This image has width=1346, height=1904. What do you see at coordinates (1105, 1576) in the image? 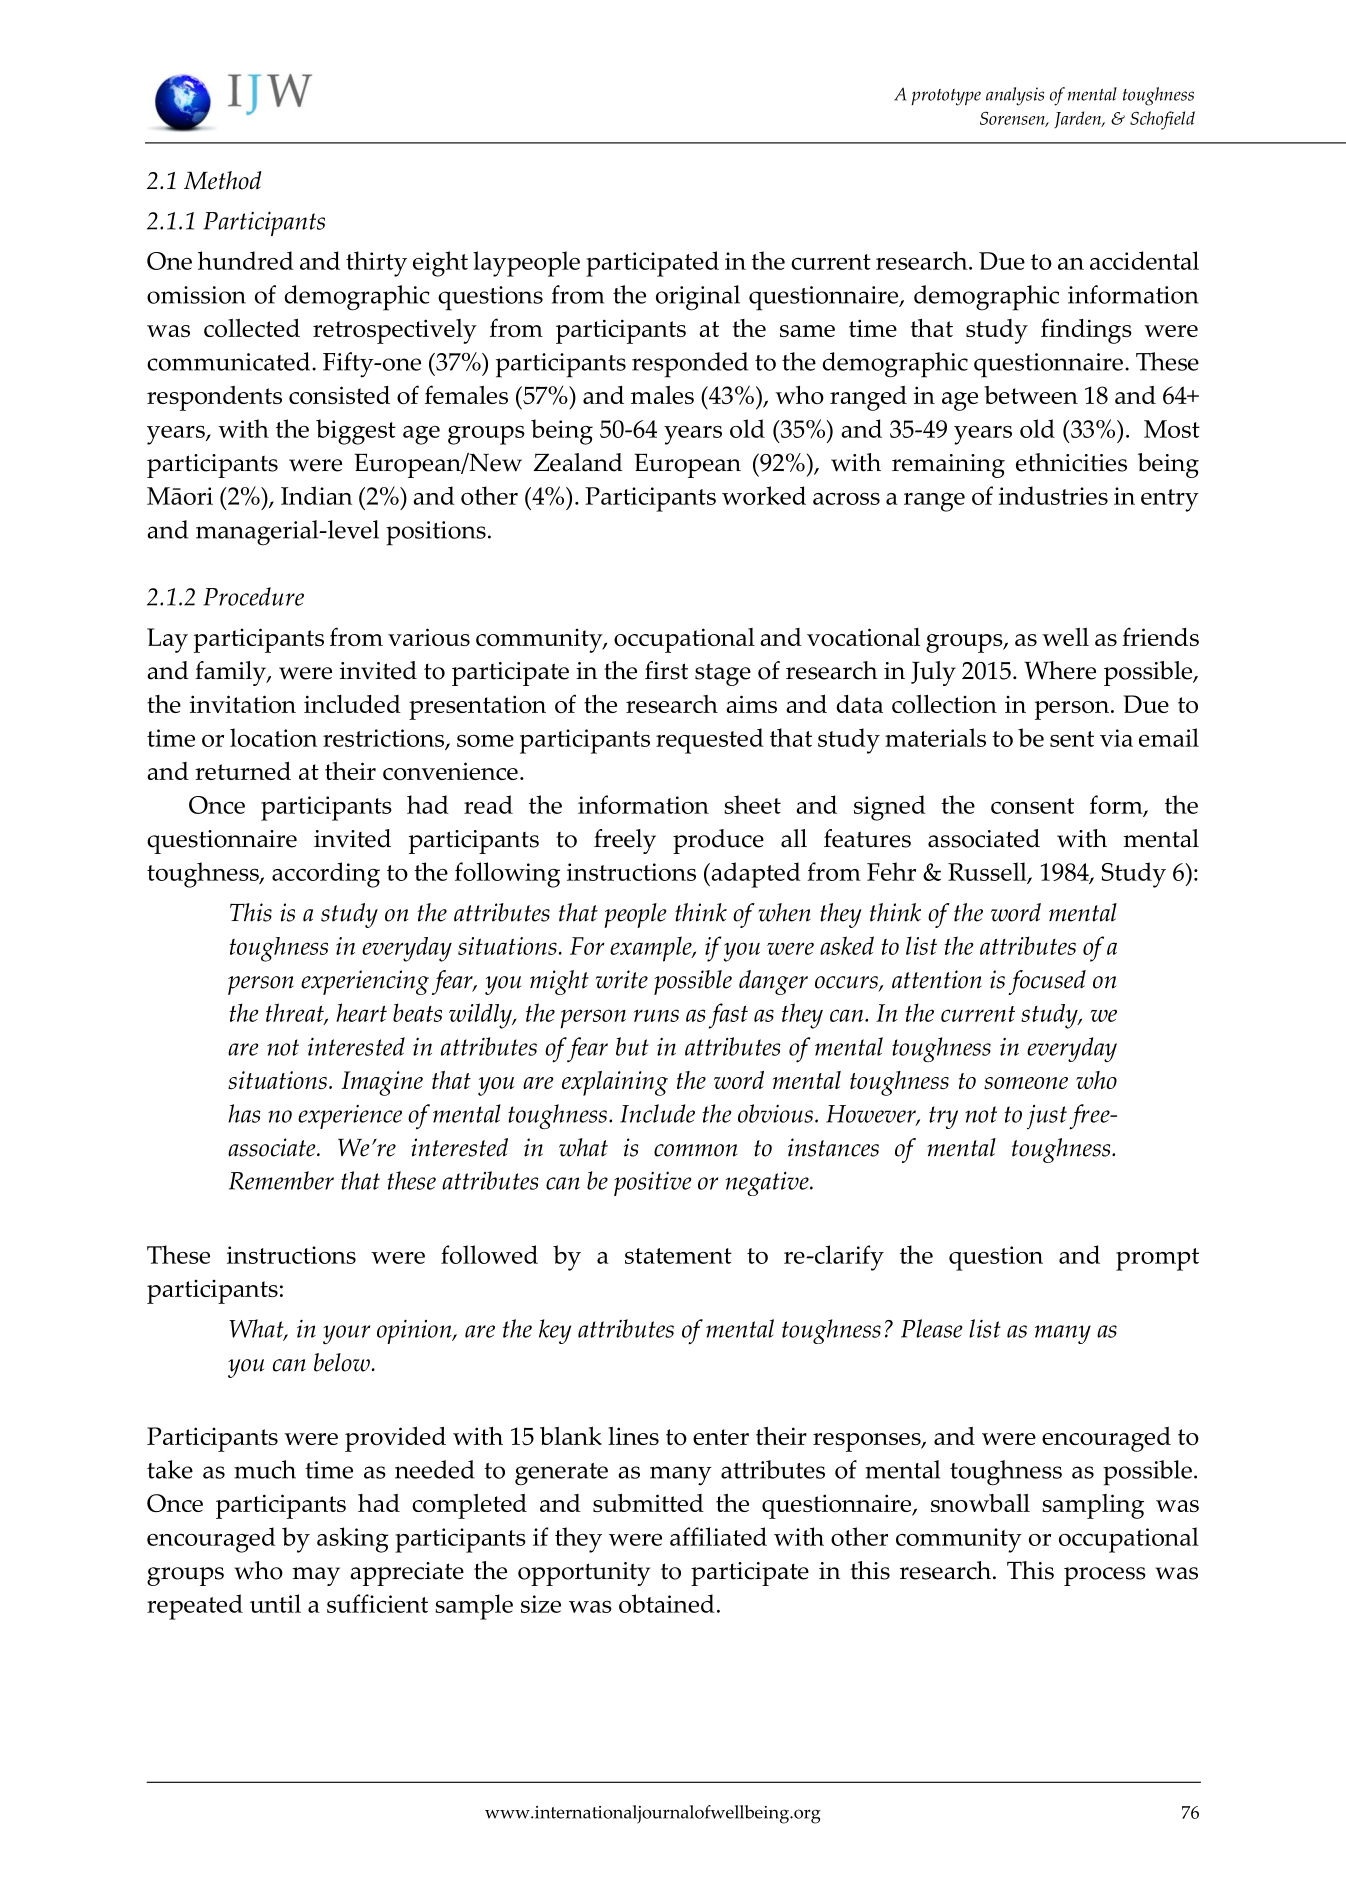
I see `process` at bounding box center [1105, 1576].
